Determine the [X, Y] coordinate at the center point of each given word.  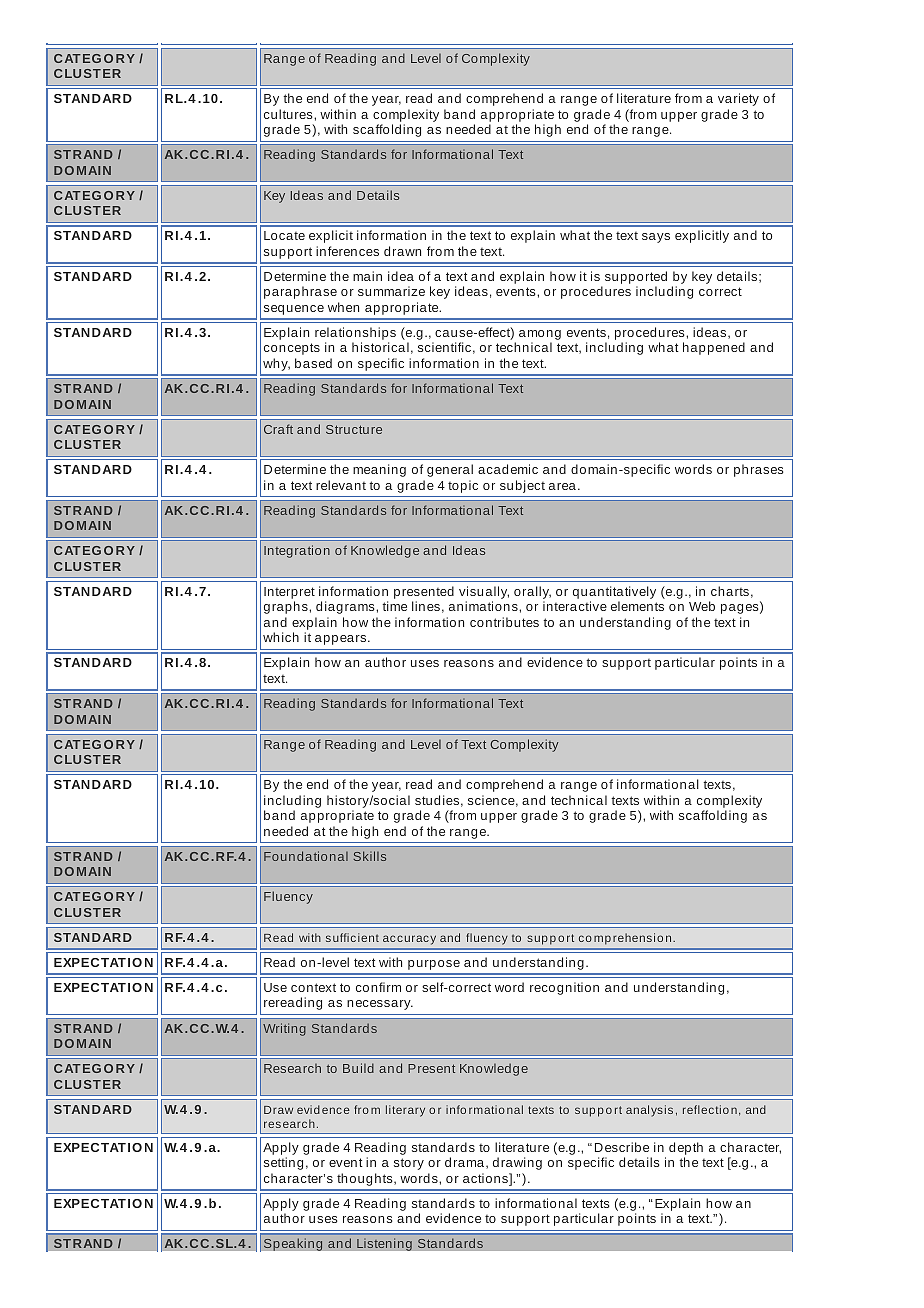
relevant [341, 485]
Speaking [293, 1244]
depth [686, 1150]
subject [522, 486]
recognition [564, 988]
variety [738, 99]
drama [466, 1163]
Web [702, 606]
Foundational [306, 856]
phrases [759, 470]
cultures [289, 114]
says [656, 238]
